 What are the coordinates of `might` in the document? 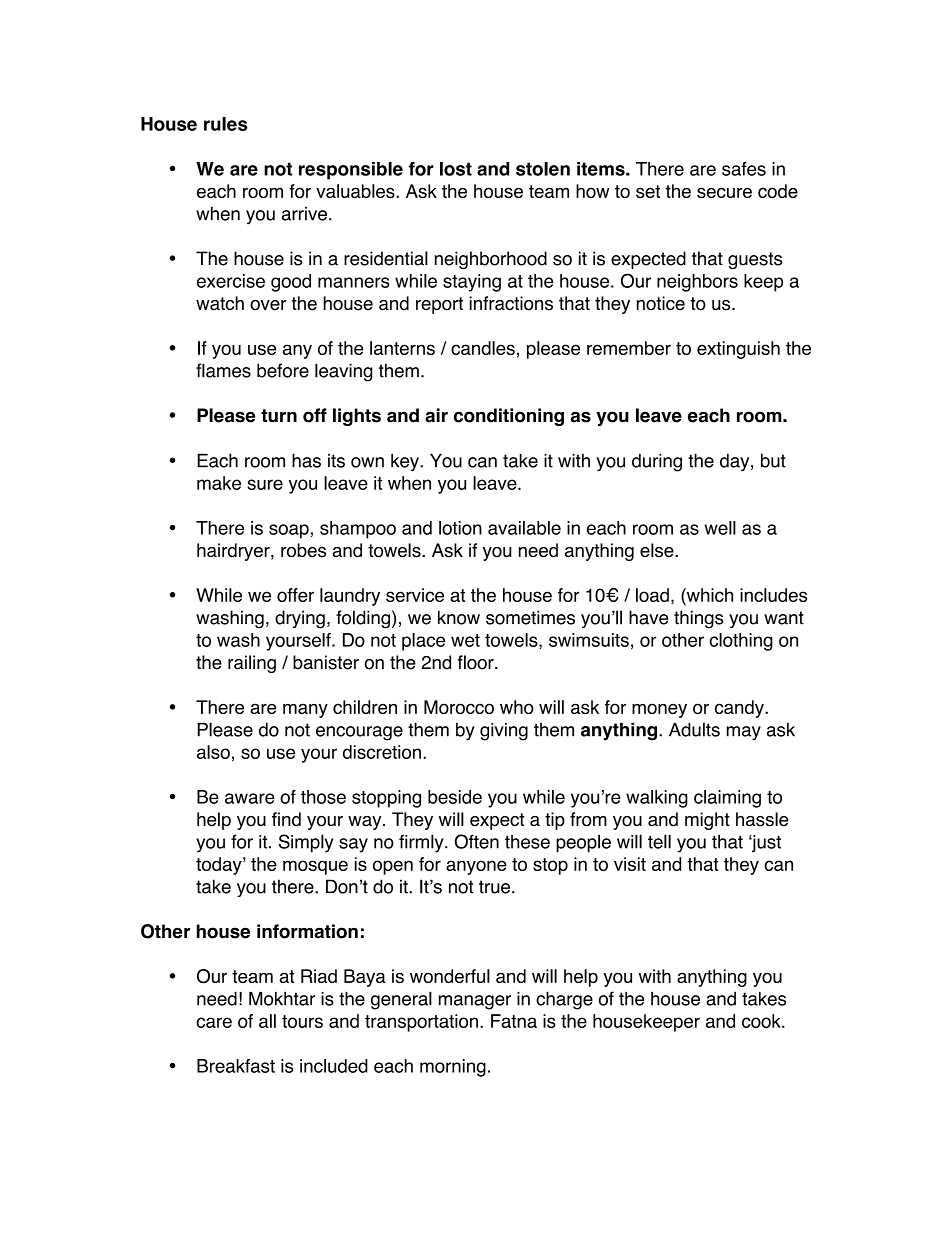 It's located at (707, 821).
